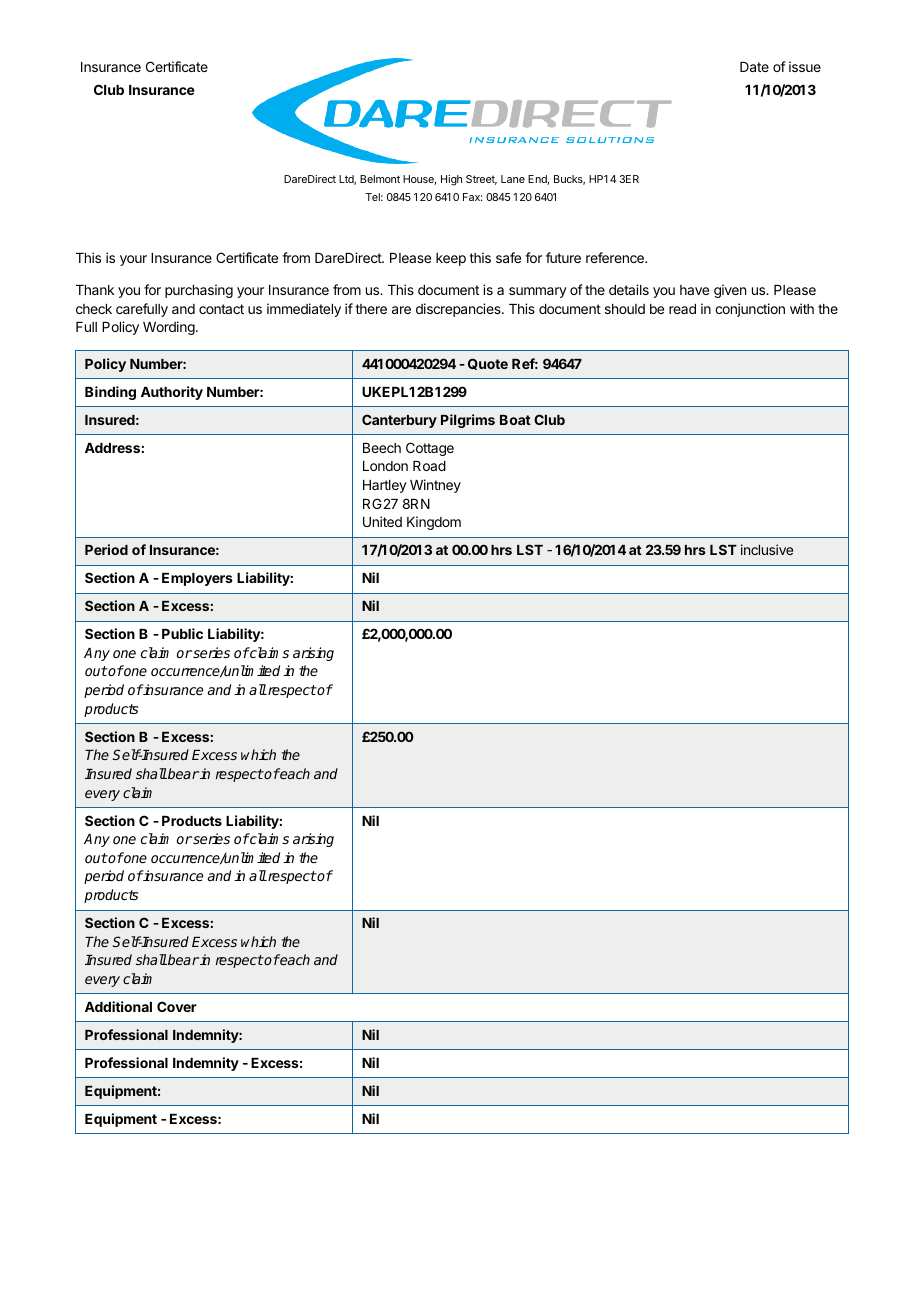 The width and height of the document is (924, 1308). What do you see at coordinates (750, 310) in the document?
I see `conjunction` at bounding box center [750, 310].
